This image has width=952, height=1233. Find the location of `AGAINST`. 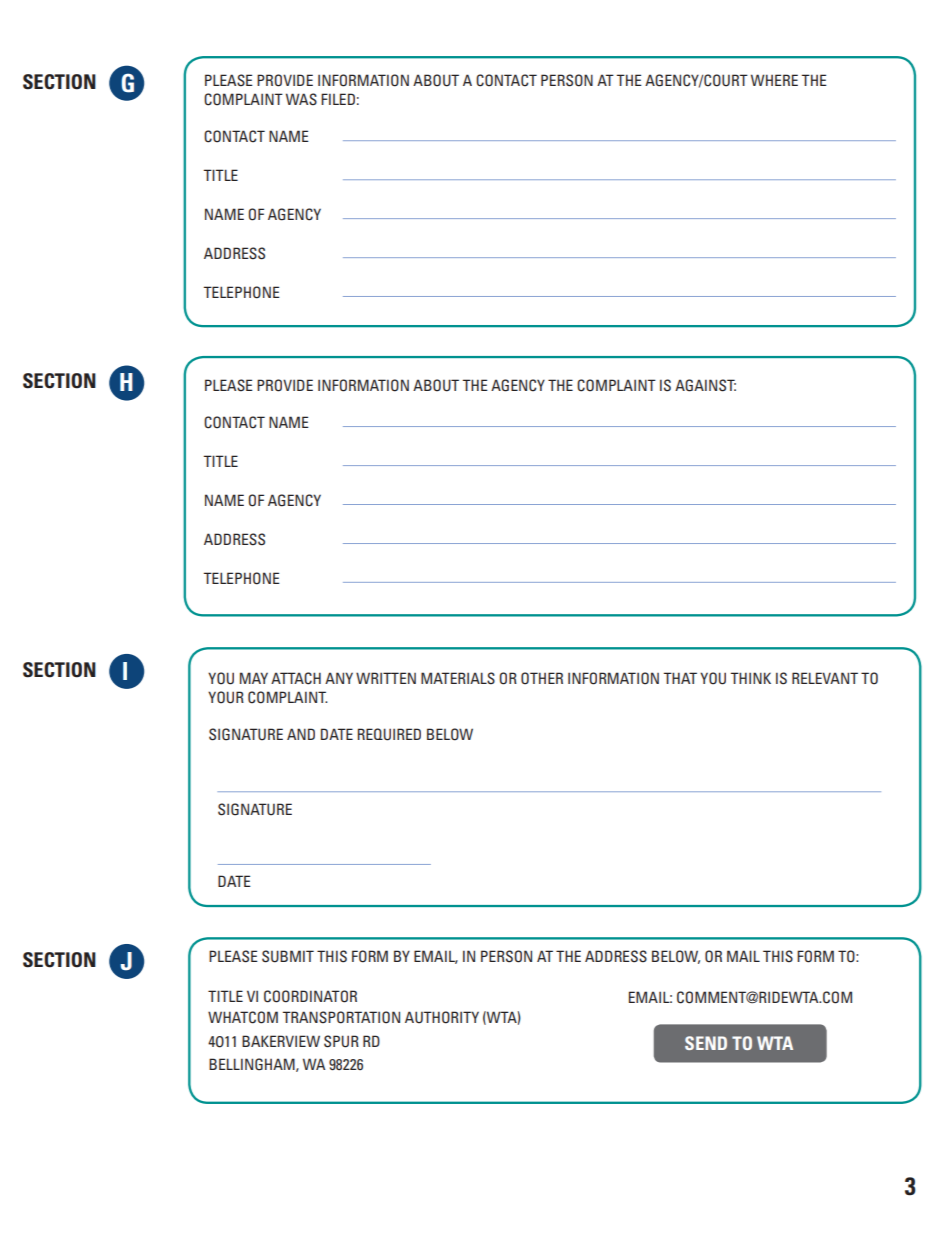

AGAINST is located at coordinates (705, 385).
